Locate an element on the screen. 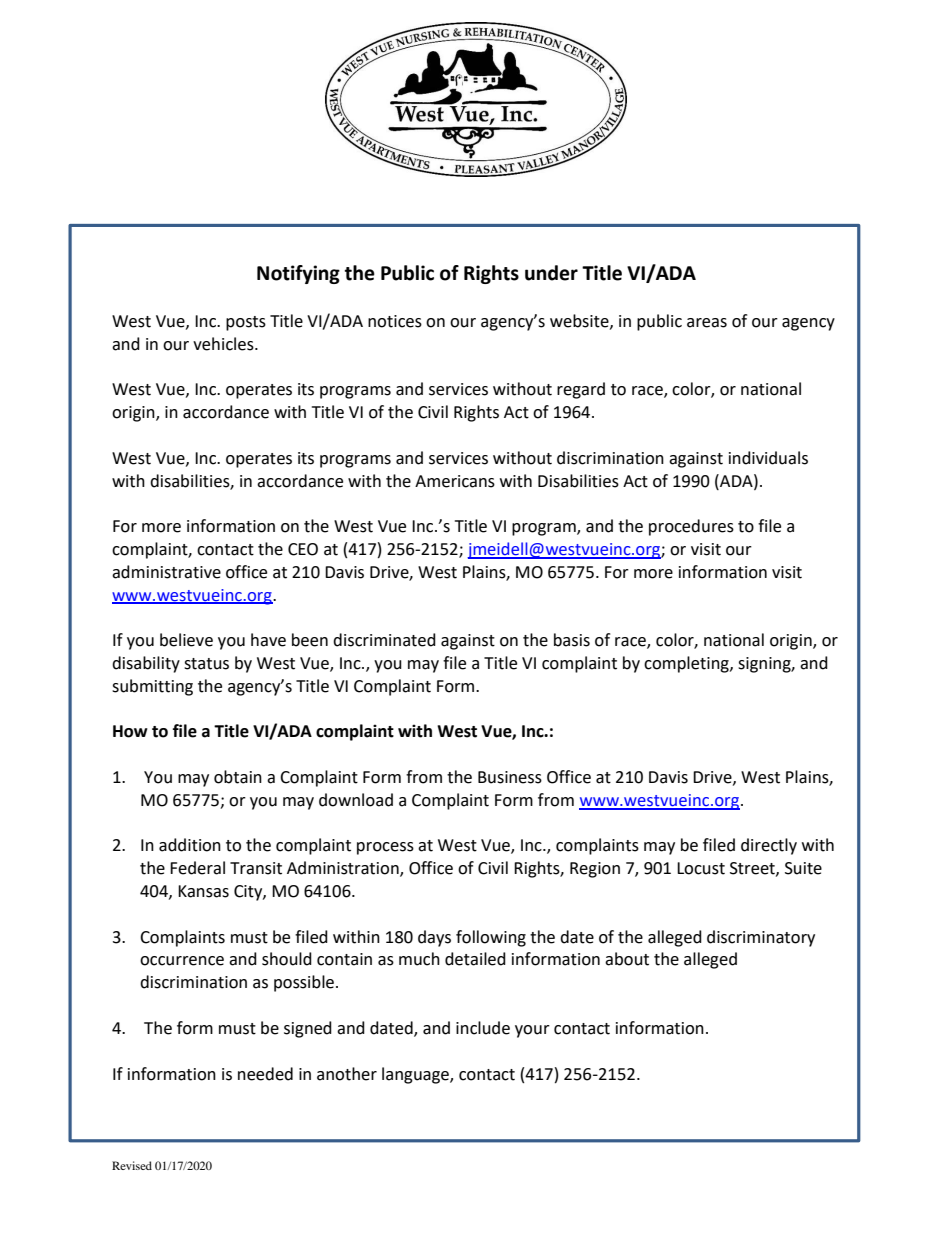 This screenshot has height=1233, width=952. notices is located at coordinates (395, 321).
